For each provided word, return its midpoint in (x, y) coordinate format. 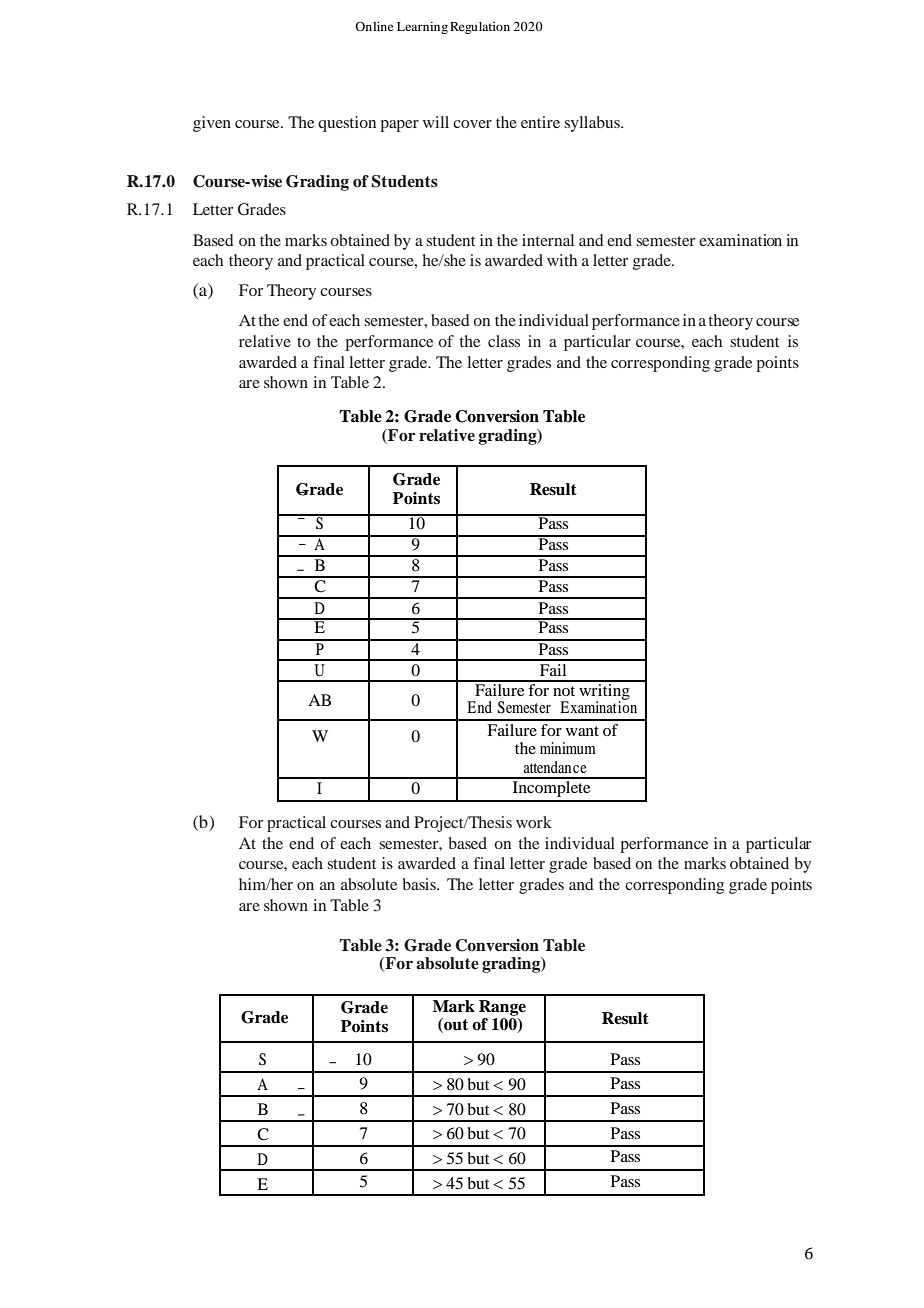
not (564, 691)
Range (502, 1008)
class (504, 341)
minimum (568, 748)
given (212, 124)
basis (420, 884)
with (562, 260)
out (455, 1025)
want (582, 731)
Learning (422, 27)
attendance (555, 767)
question (347, 124)
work (534, 822)
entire (540, 122)
